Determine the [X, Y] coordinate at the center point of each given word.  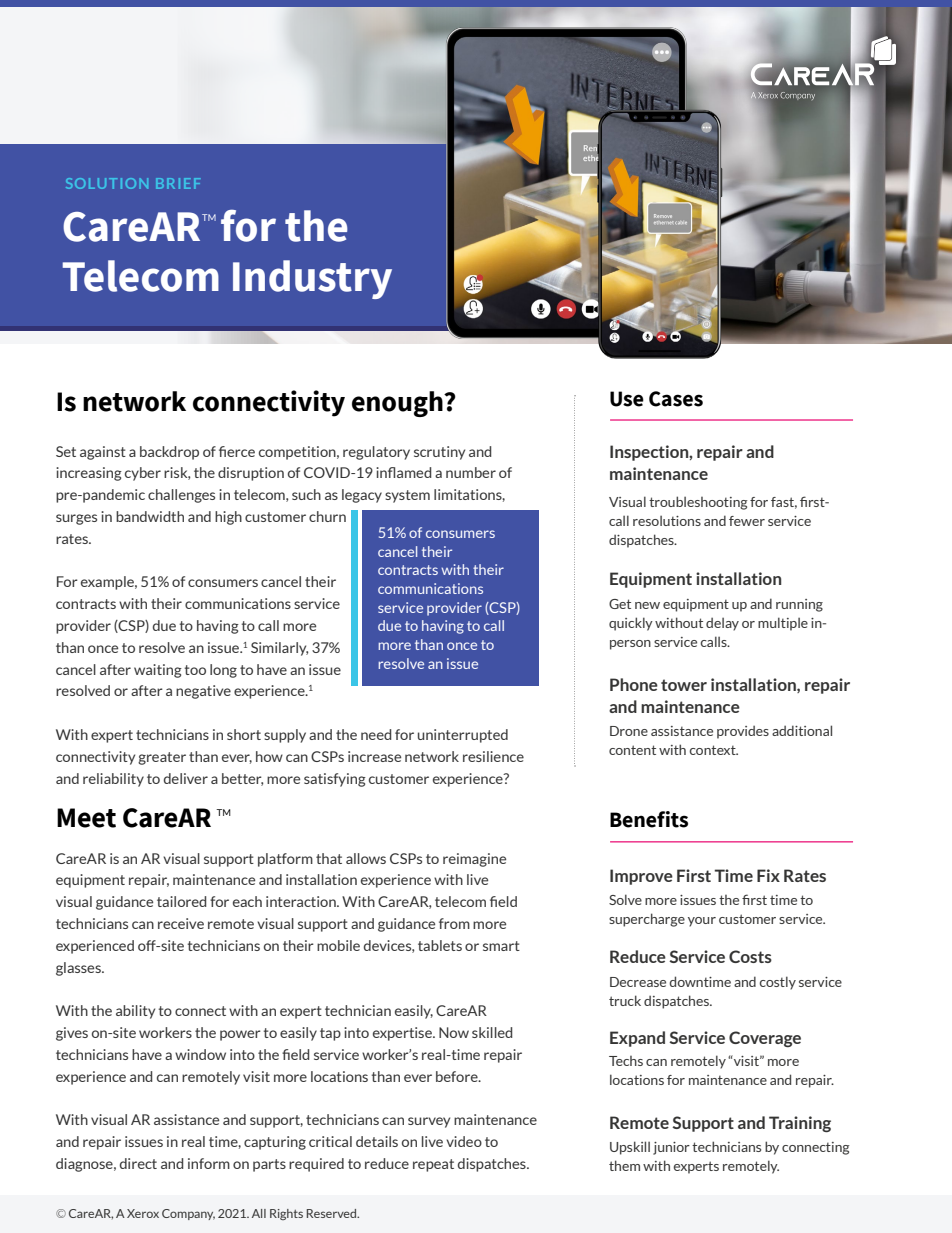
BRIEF [178, 183]
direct [138, 1163]
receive [181, 923]
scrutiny [439, 453]
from [454, 923]
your [702, 922]
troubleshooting [698, 503]
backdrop [169, 453]
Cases [676, 399]
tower [684, 685]
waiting [158, 671]
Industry [312, 279]
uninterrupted [463, 736]
